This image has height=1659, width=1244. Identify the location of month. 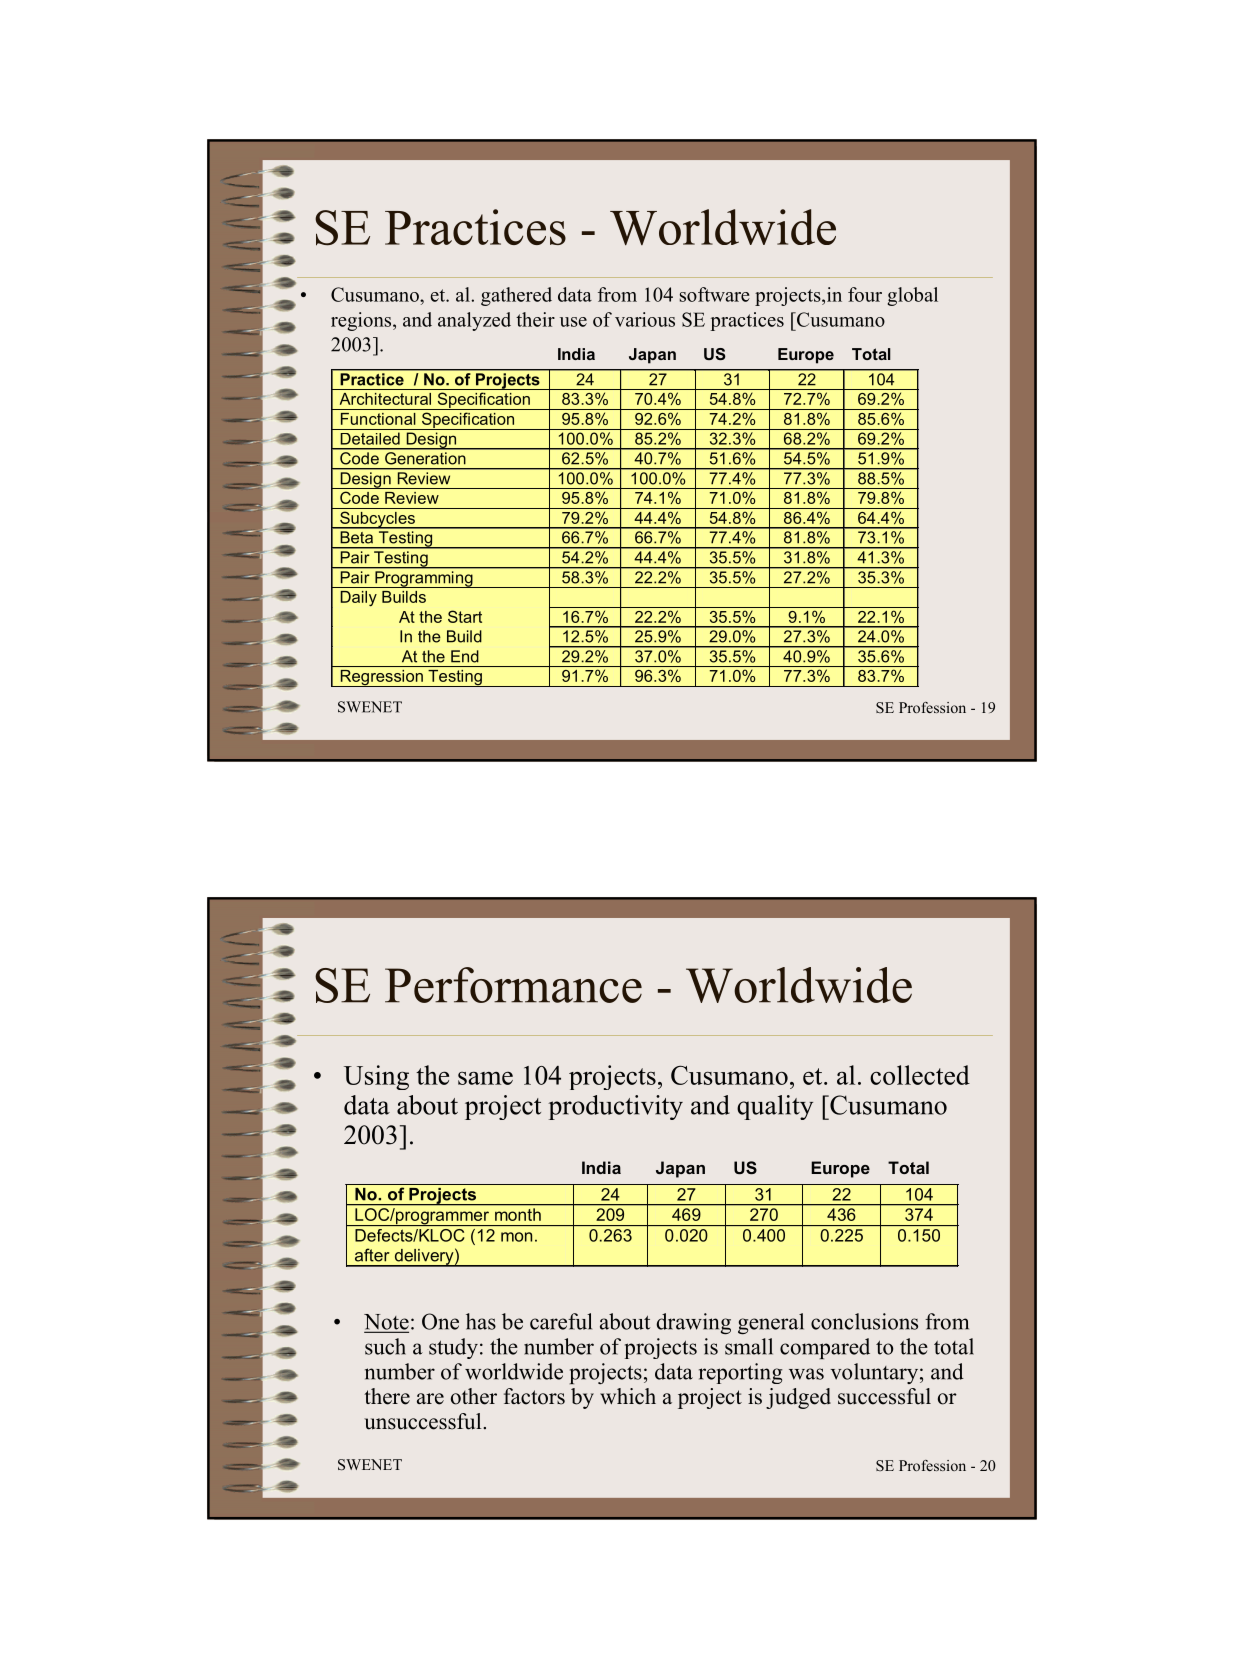
(518, 1214).
